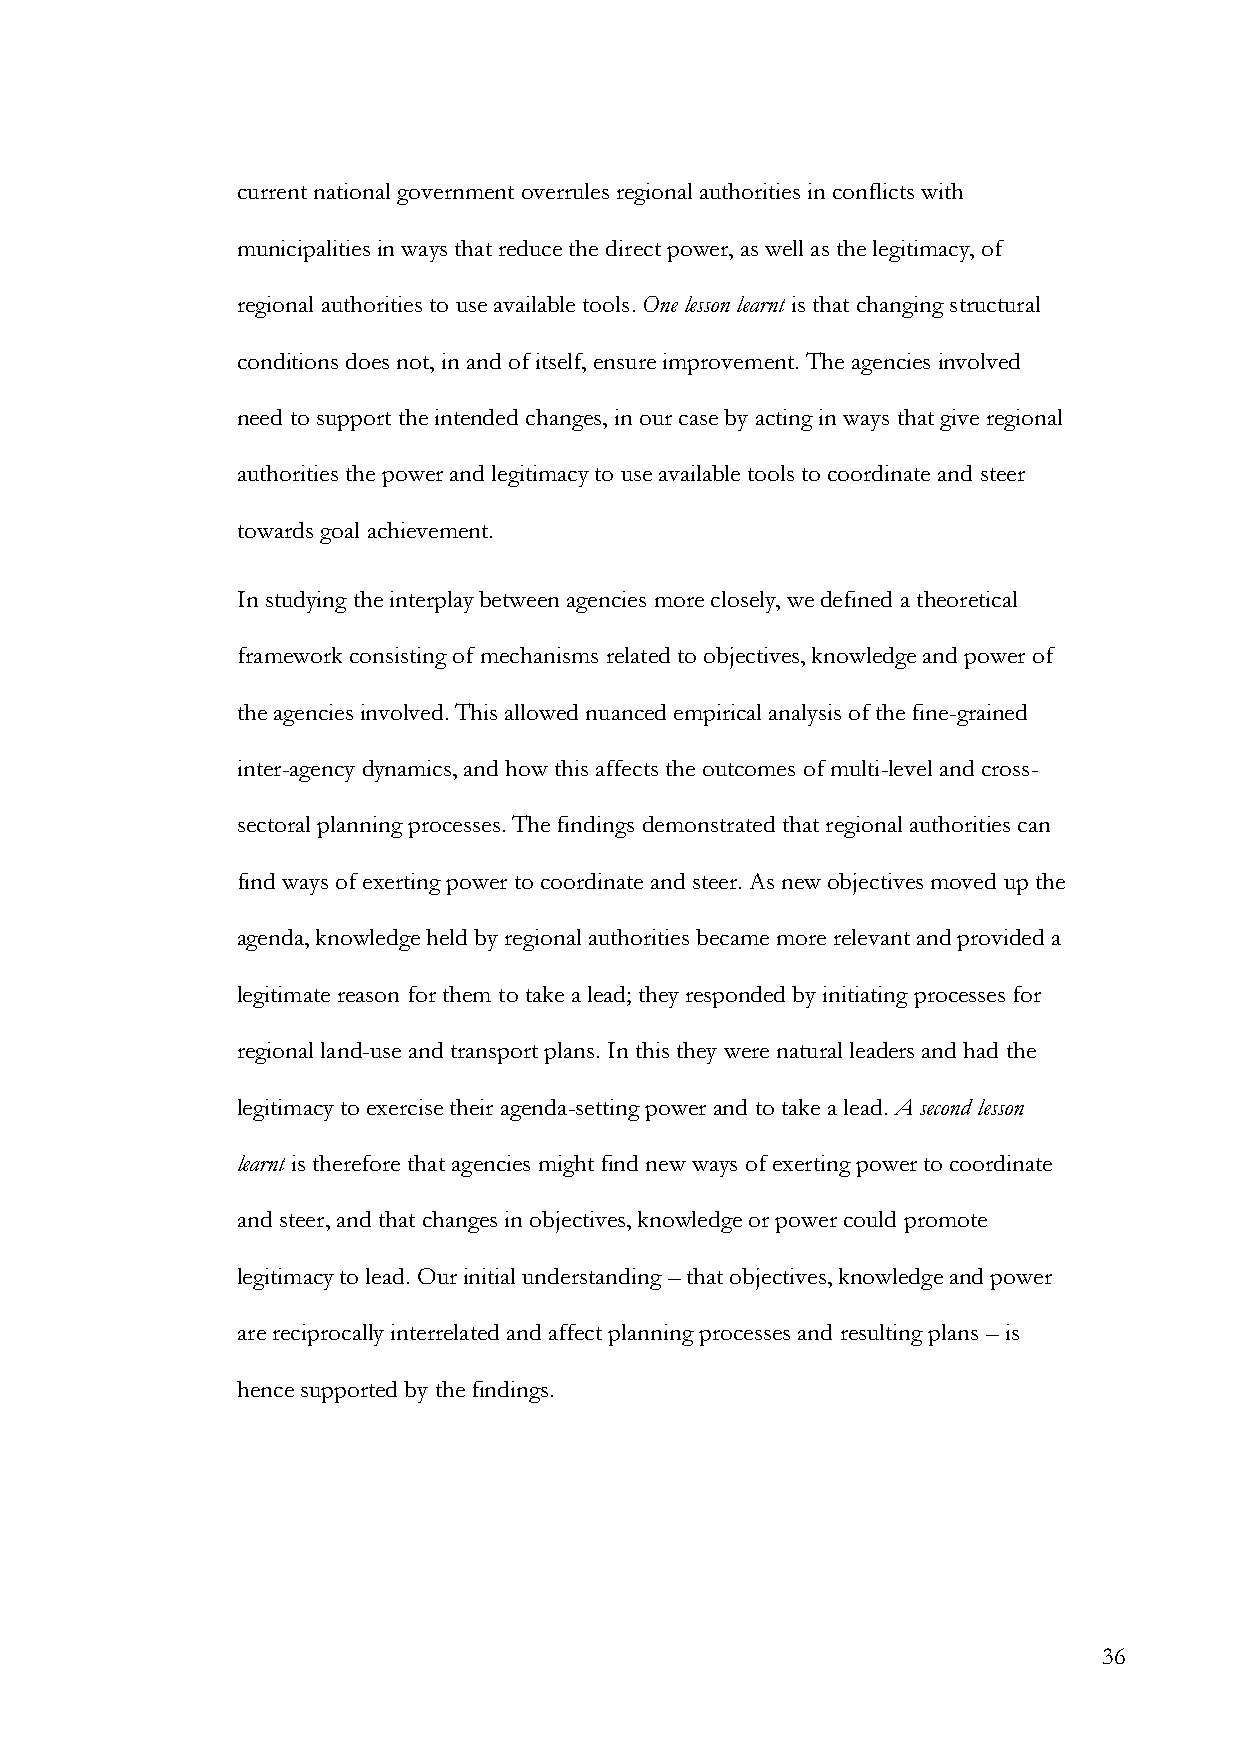  I want to click on direct, so click(633, 248).
